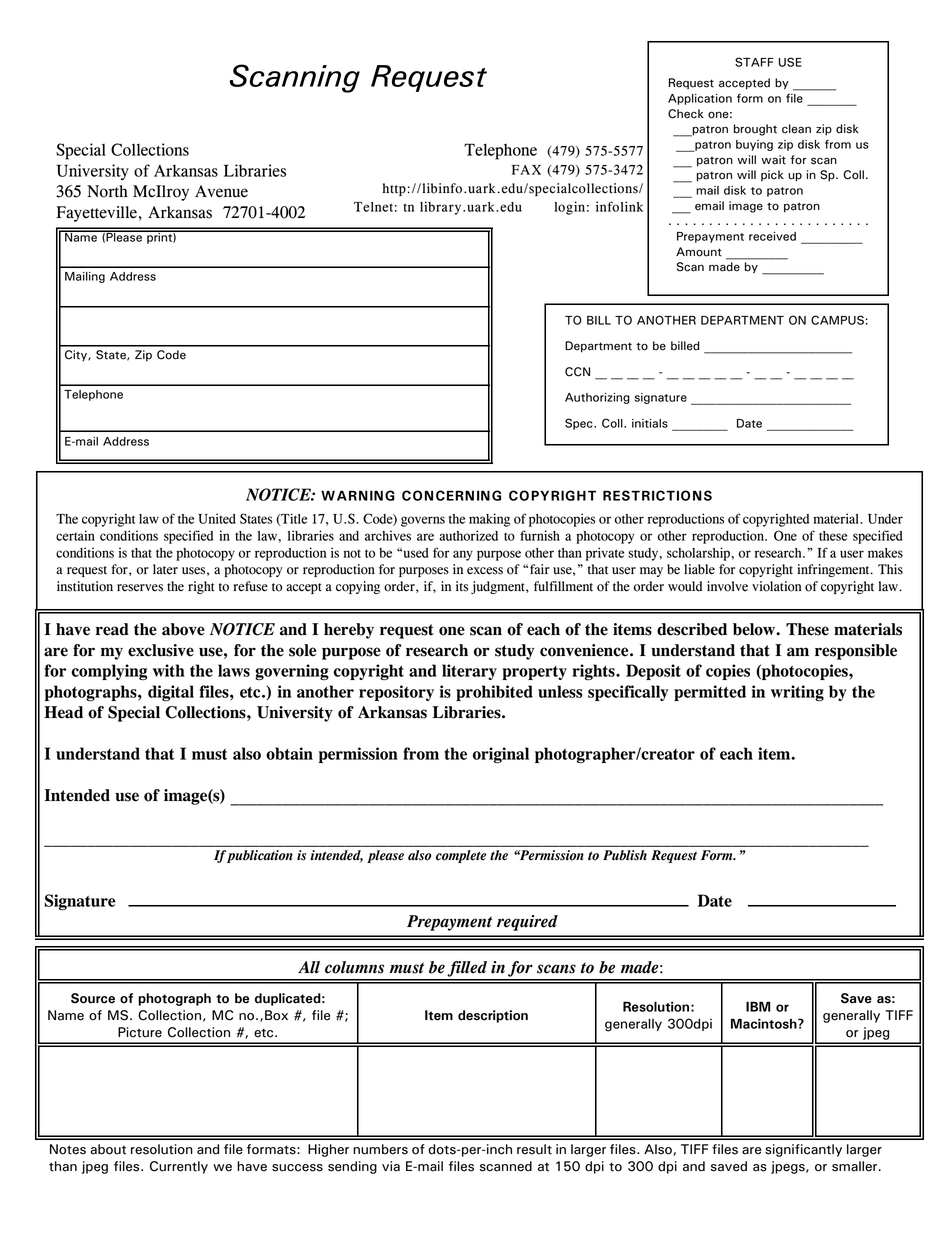 This page has width=952, height=1233. I want to click on initials, so click(650, 423).
